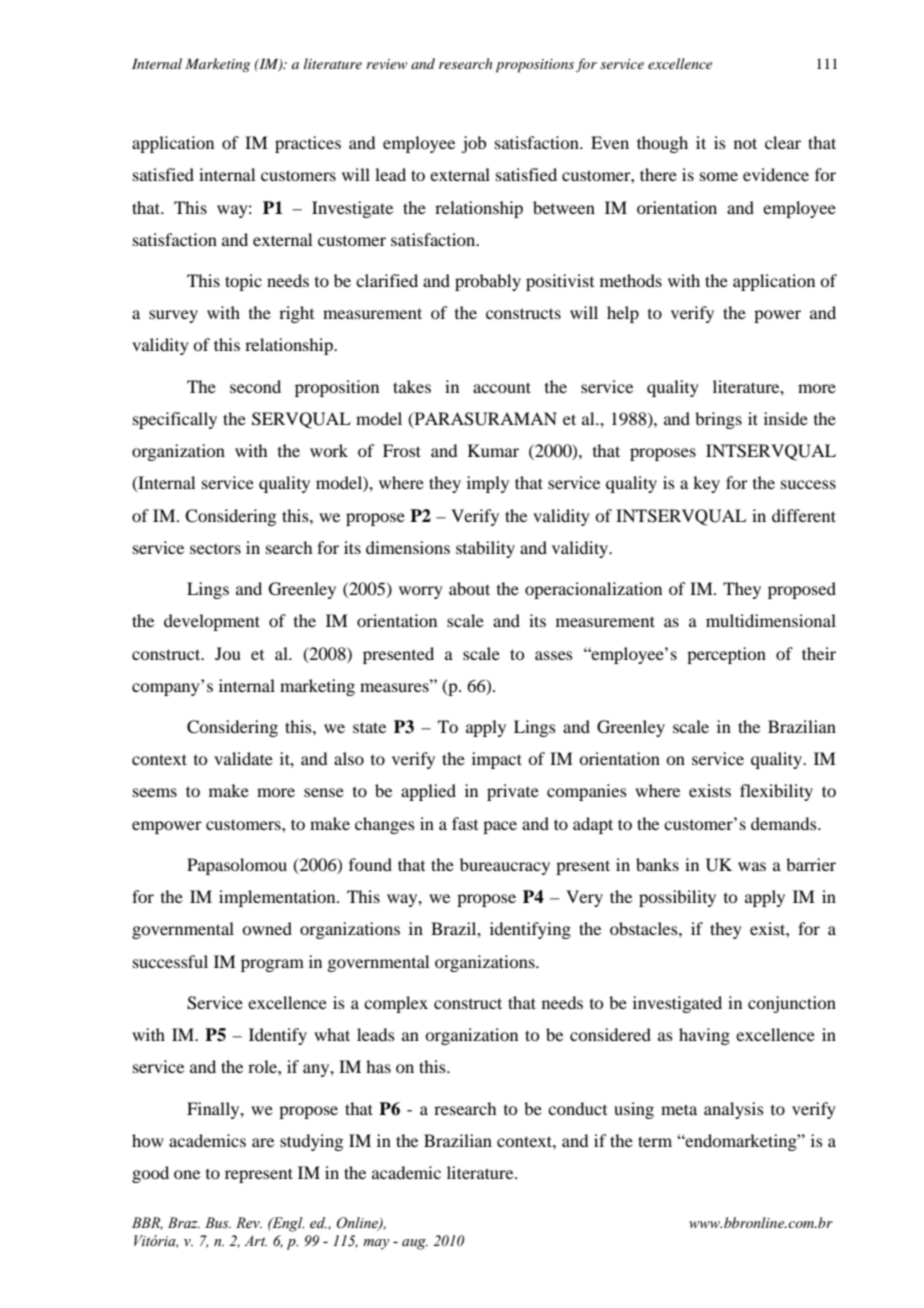 The width and height of the screenshot is (924, 1308). Describe the element at coordinates (415, 1244) in the screenshot. I see `aug` at that location.
